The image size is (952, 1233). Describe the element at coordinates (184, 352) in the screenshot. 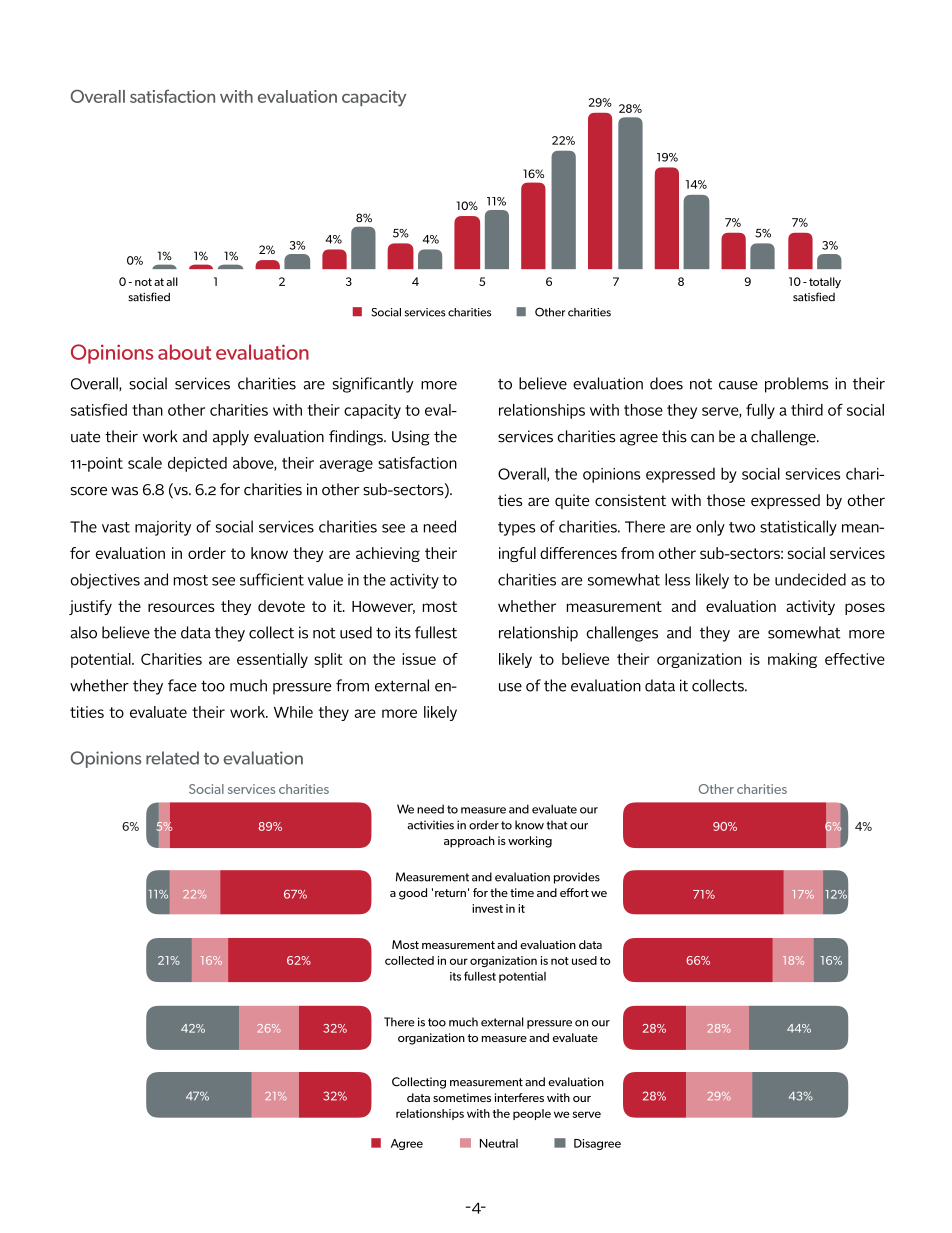

I see `about` at that location.
